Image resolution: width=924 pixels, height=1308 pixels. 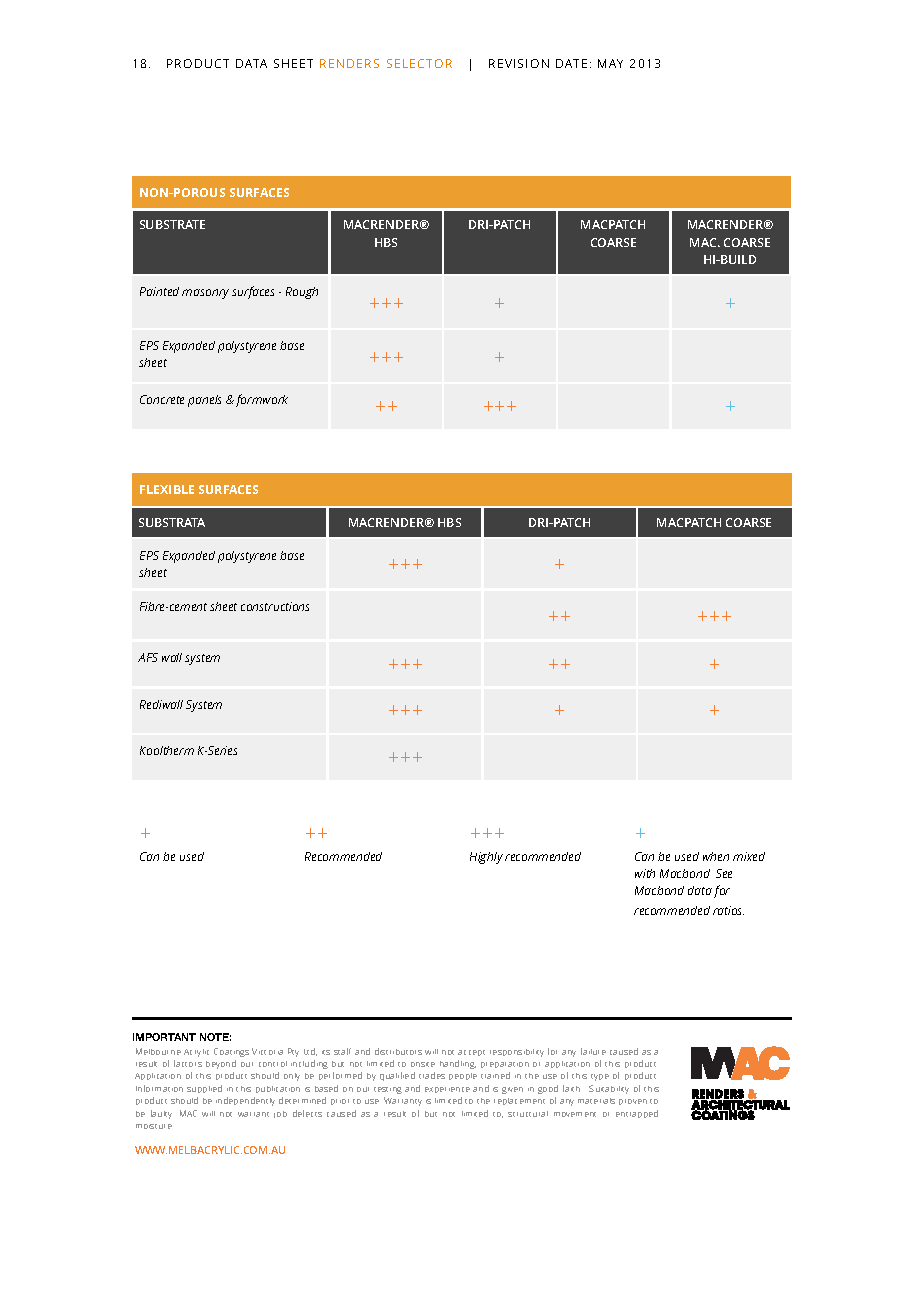 What do you see at coordinates (172, 224) in the screenshot?
I see `SUBSTRATE` at bounding box center [172, 224].
